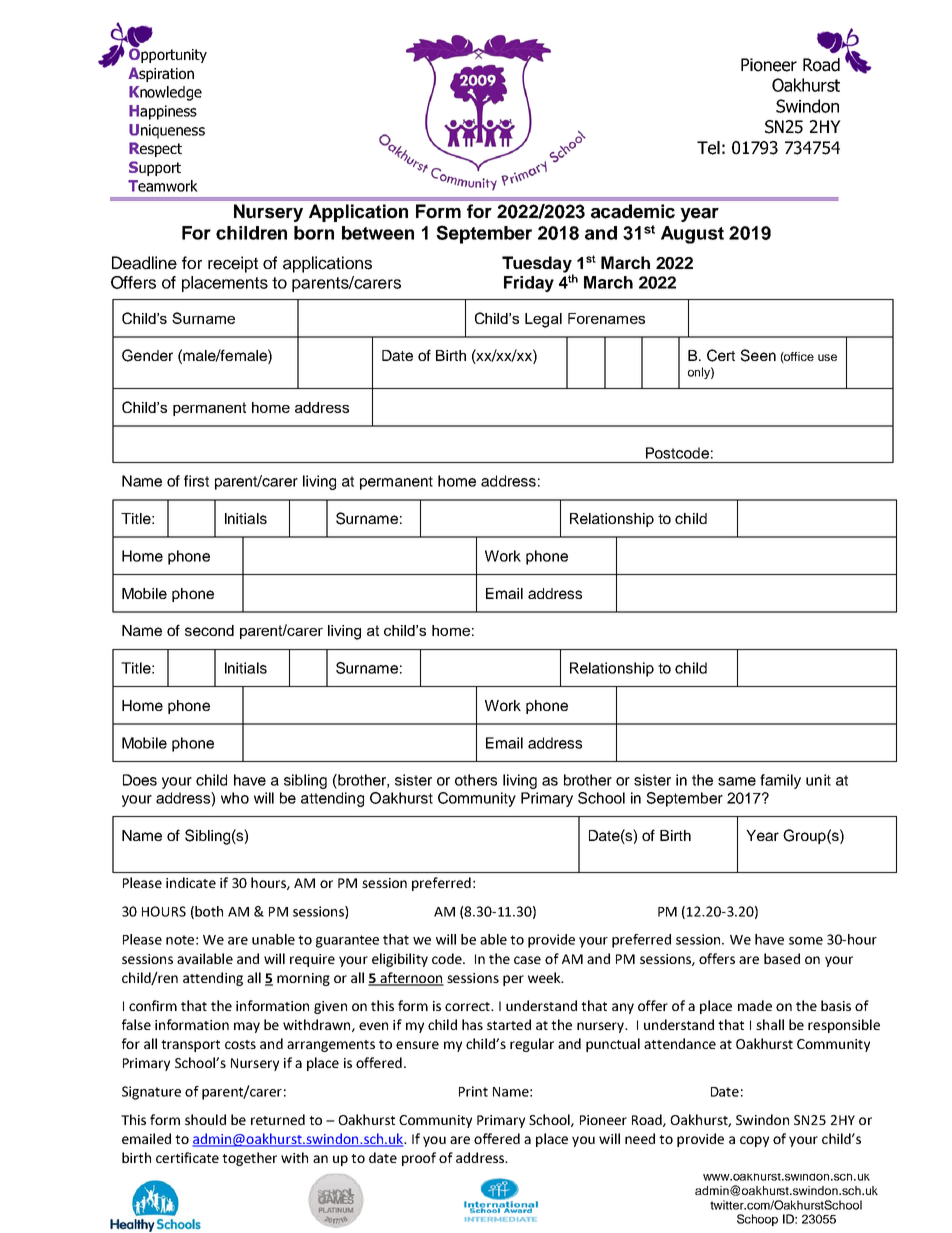 This screenshot has height=1233, width=952. What do you see at coordinates (476, 780) in the screenshot?
I see `others` at bounding box center [476, 780].
